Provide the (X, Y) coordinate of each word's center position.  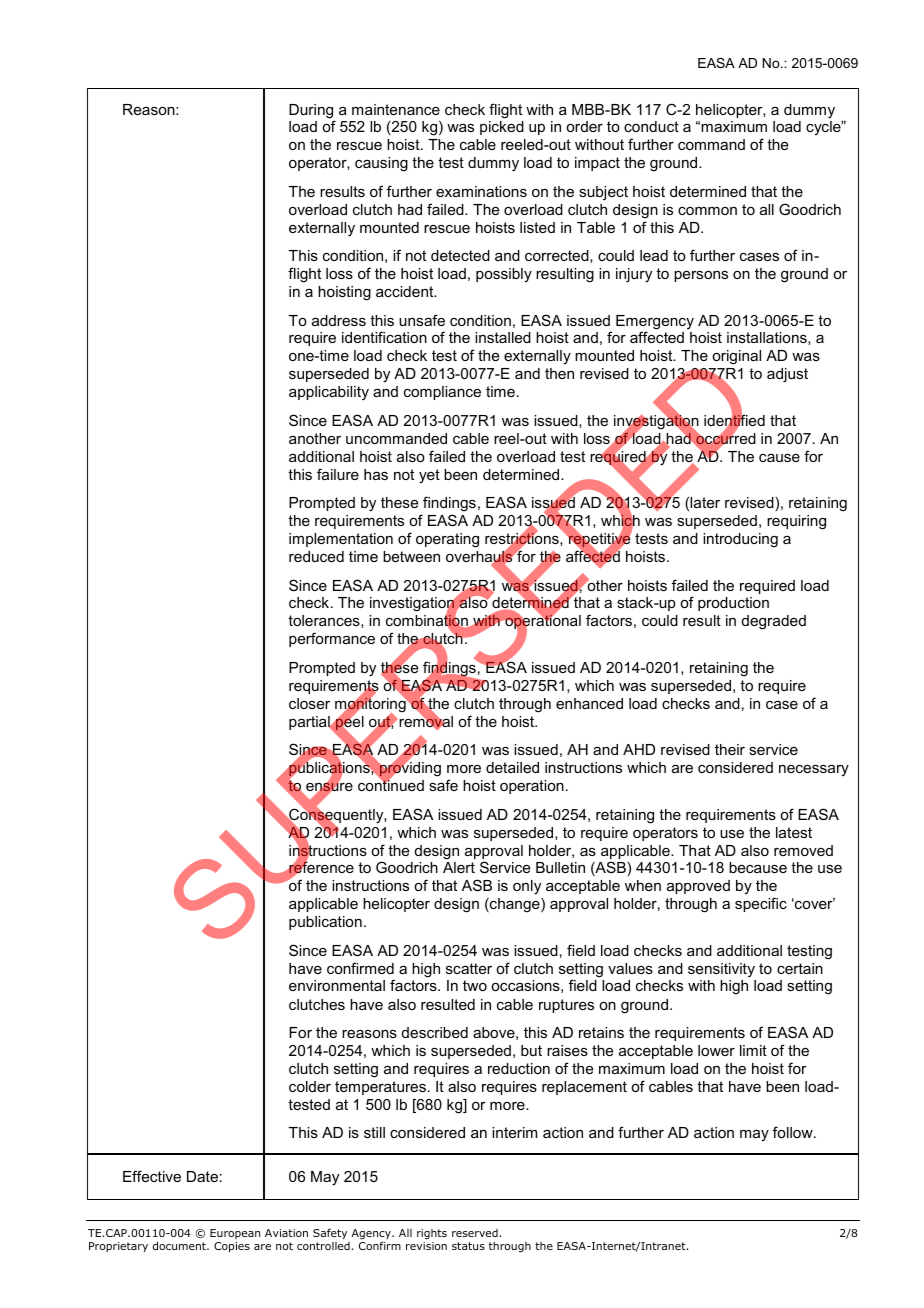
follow (794, 1132)
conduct (651, 126)
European (235, 1234)
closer (309, 703)
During (312, 112)
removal (425, 722)
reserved (475, 1233)
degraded (774, 622)
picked (502, 128)
